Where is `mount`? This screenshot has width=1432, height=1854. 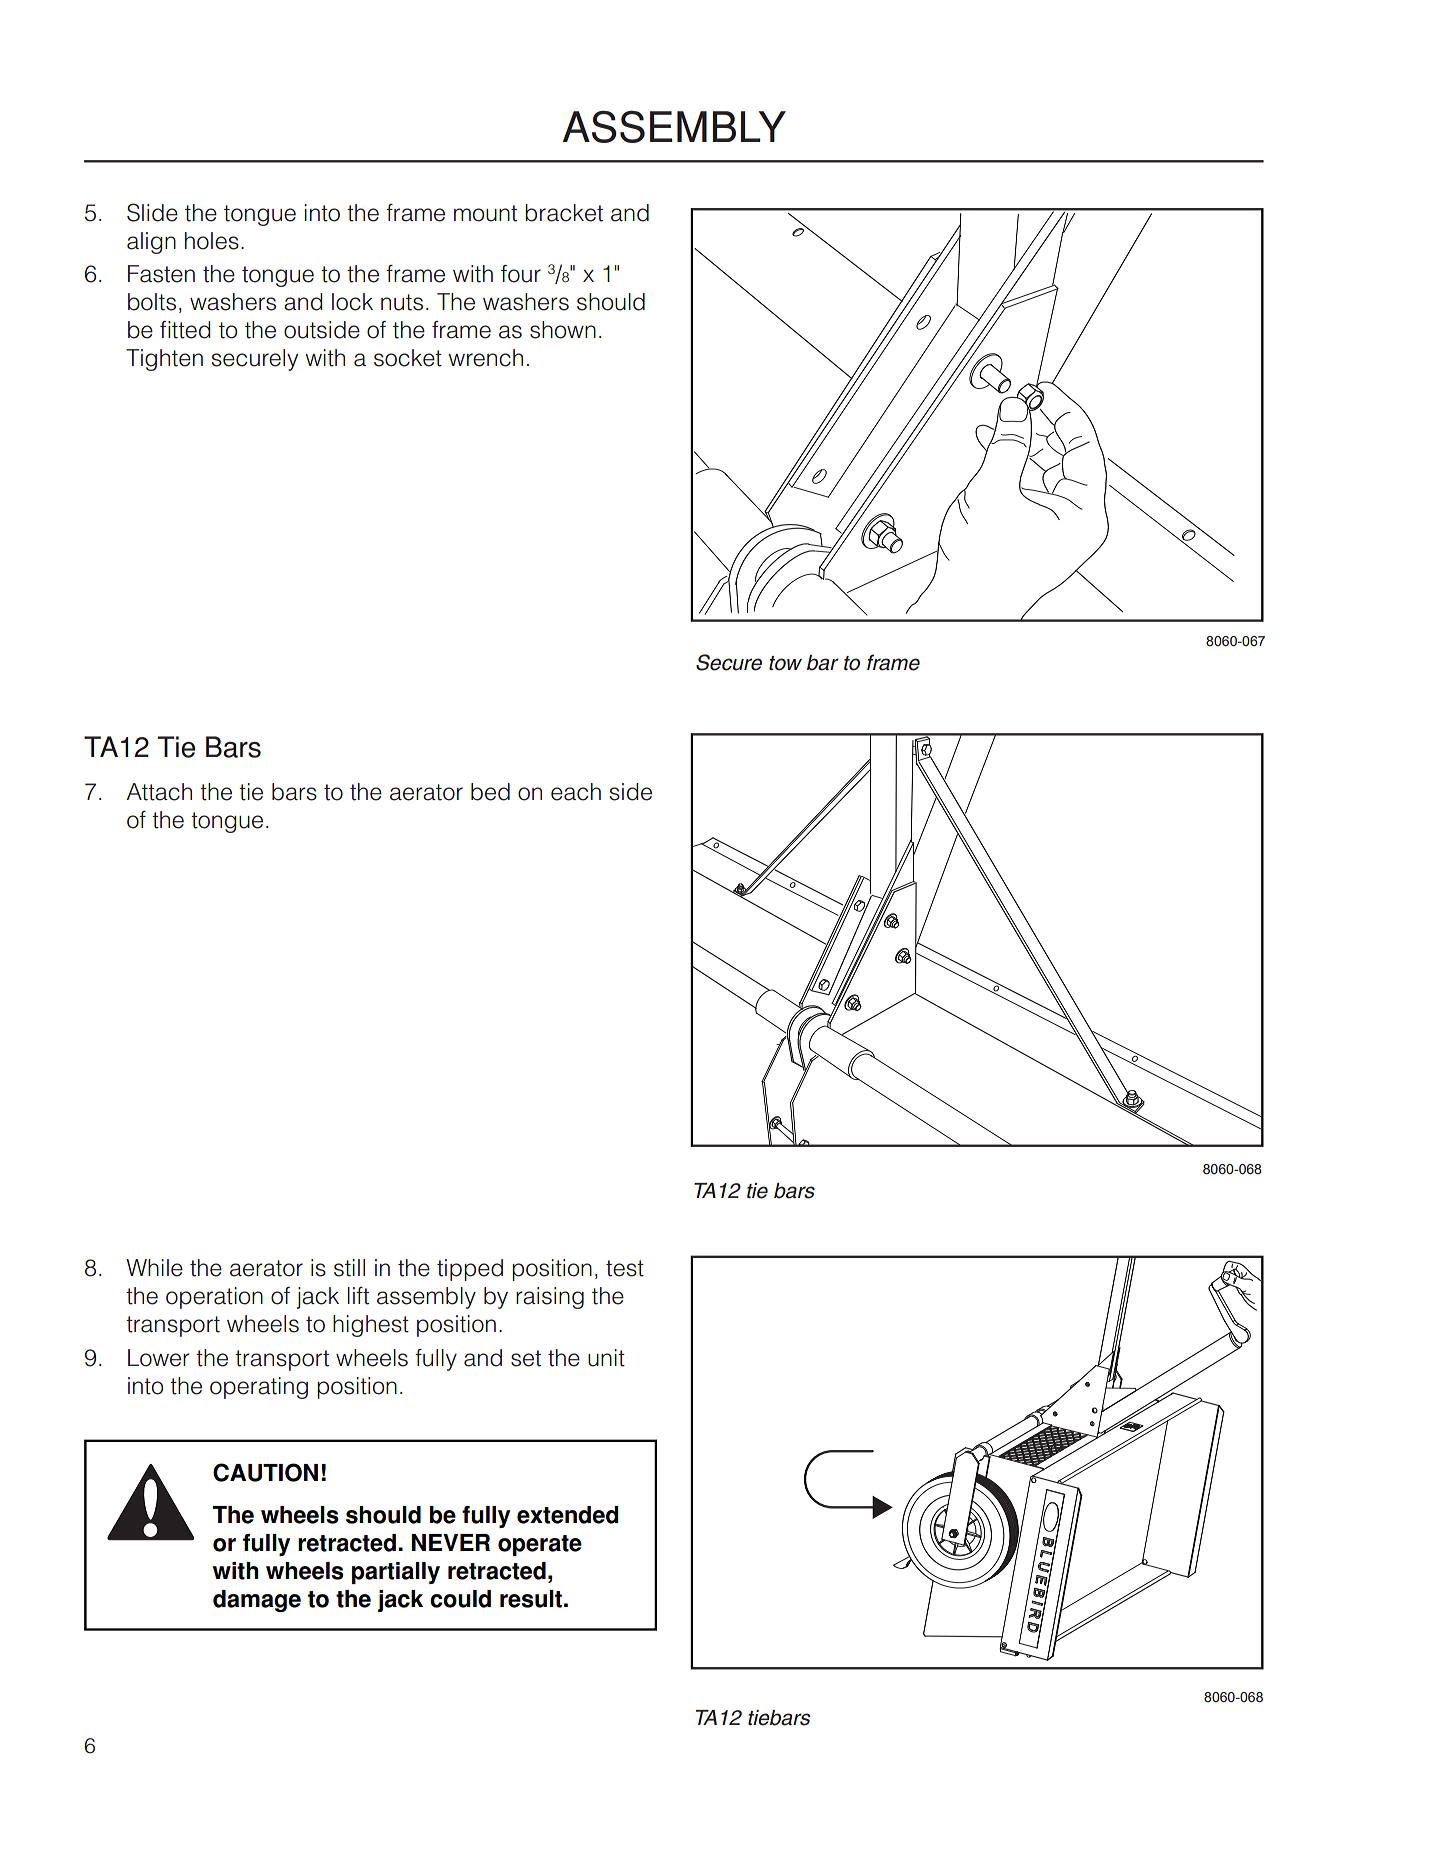
mount is located at coordinates (485, 213).
